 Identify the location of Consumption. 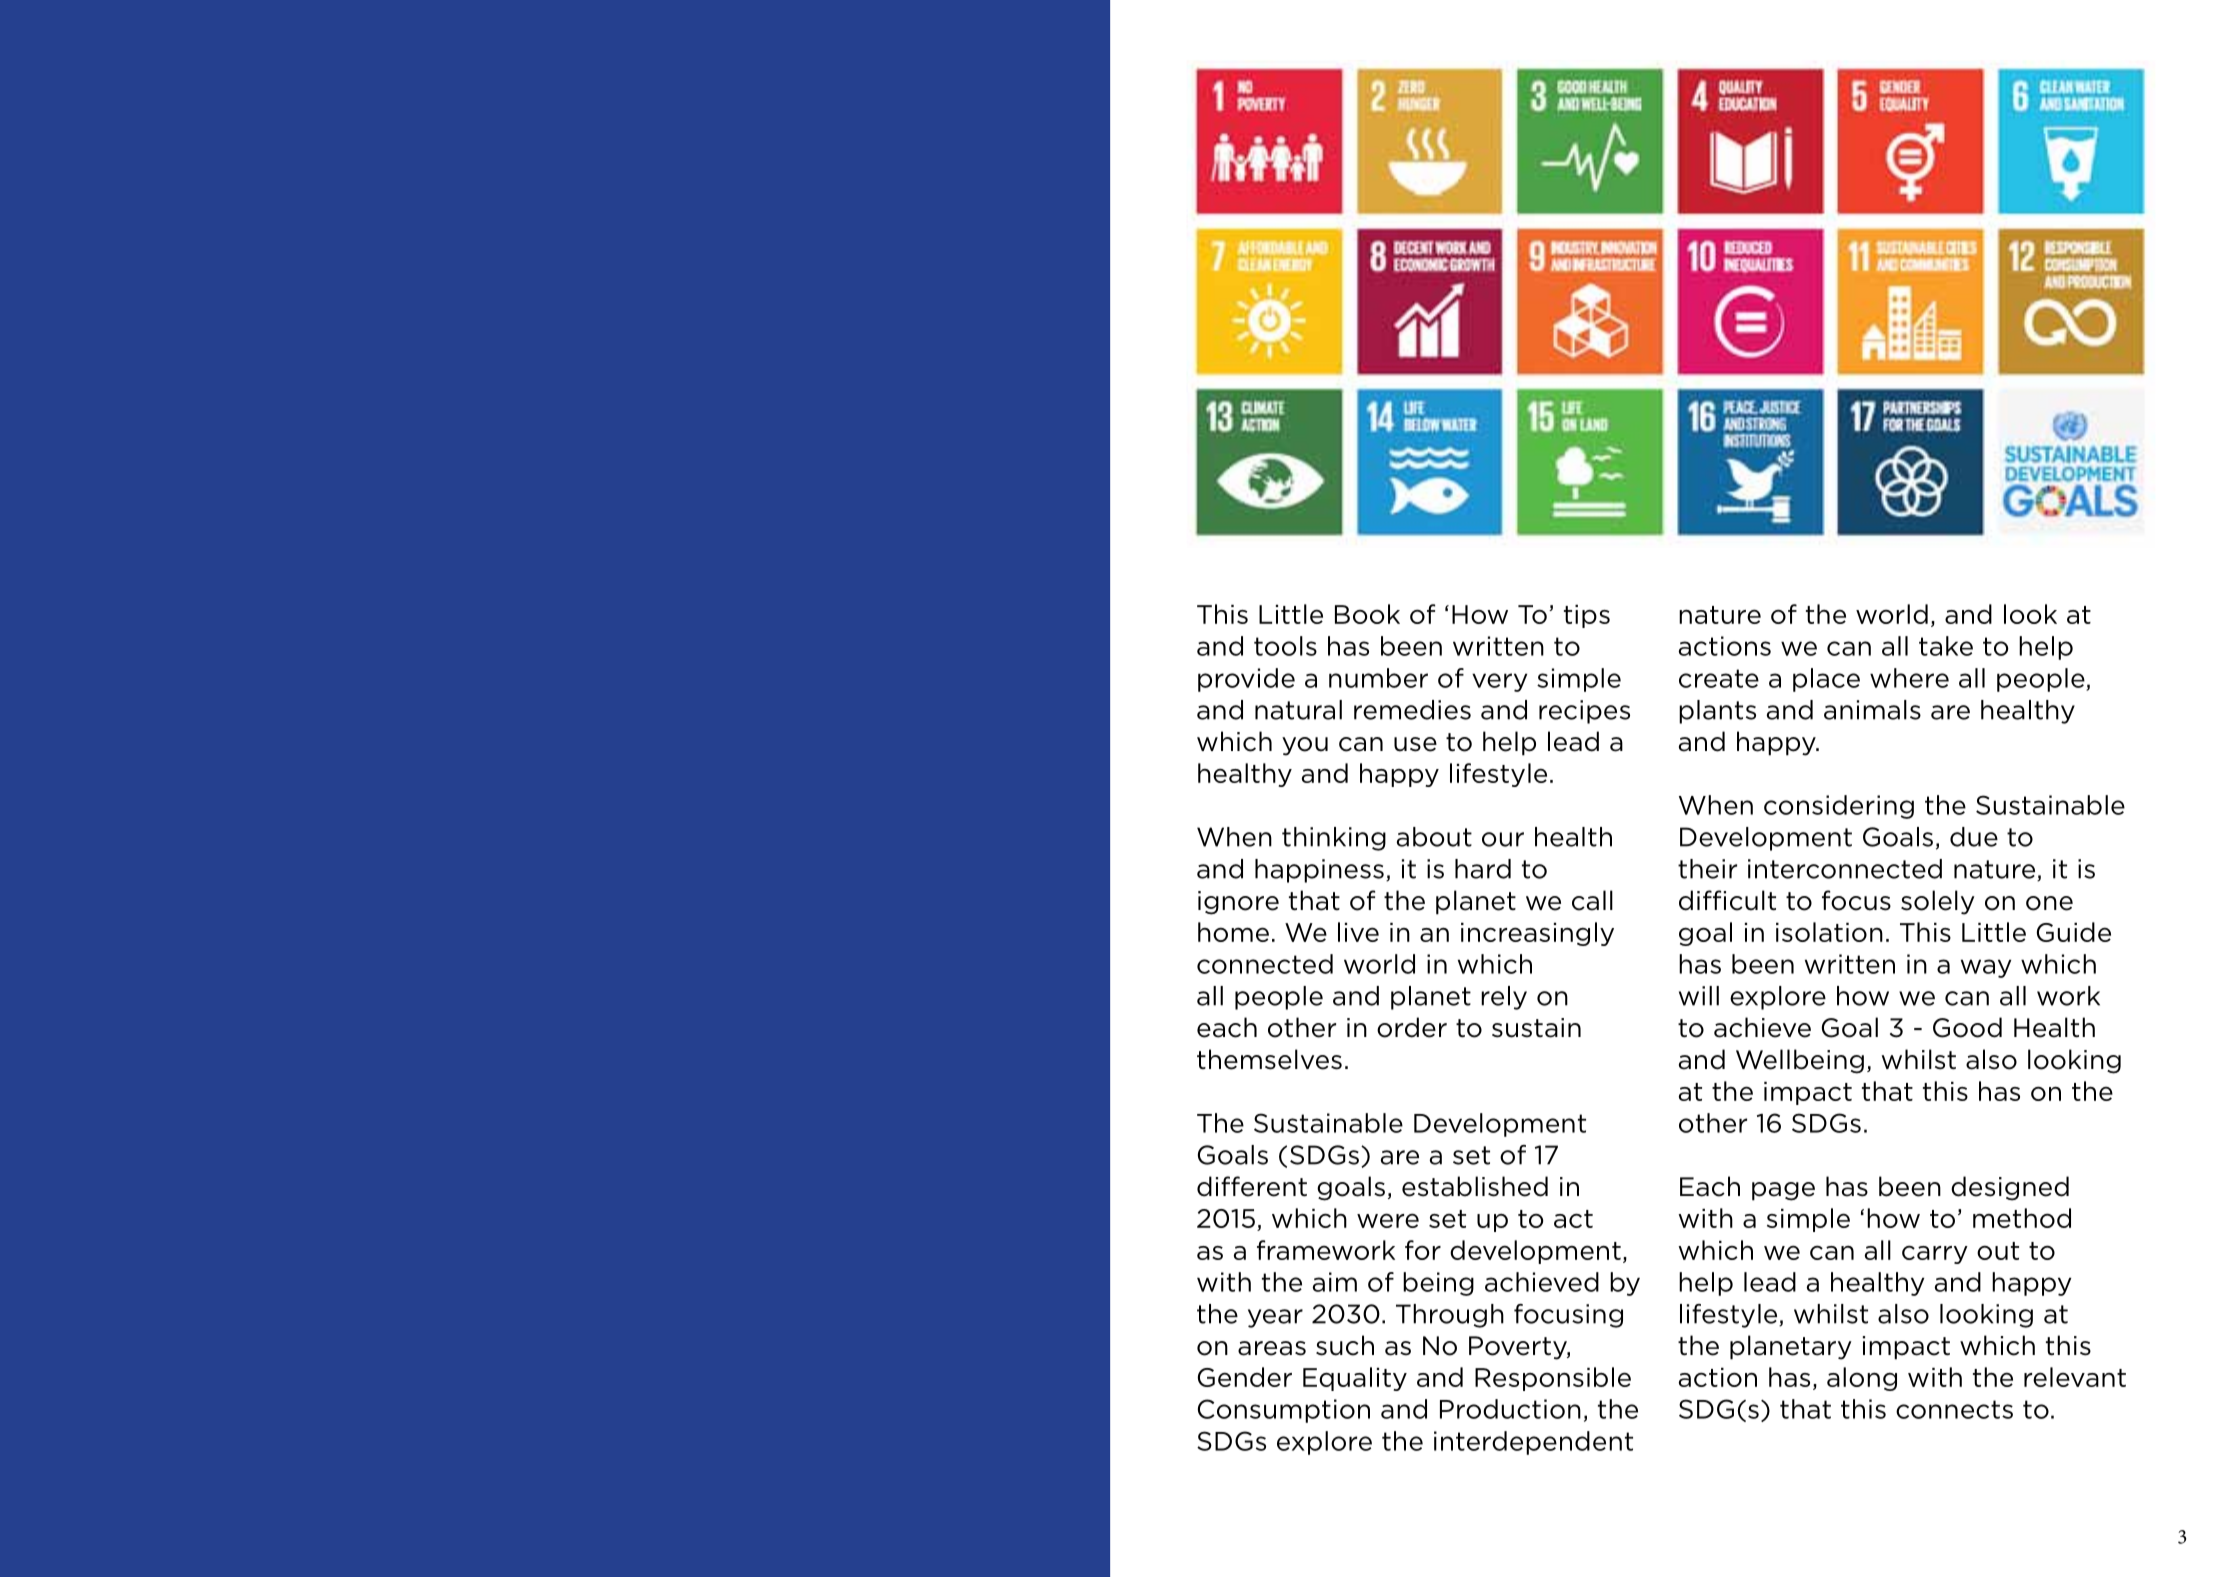
(1284, 1411).
